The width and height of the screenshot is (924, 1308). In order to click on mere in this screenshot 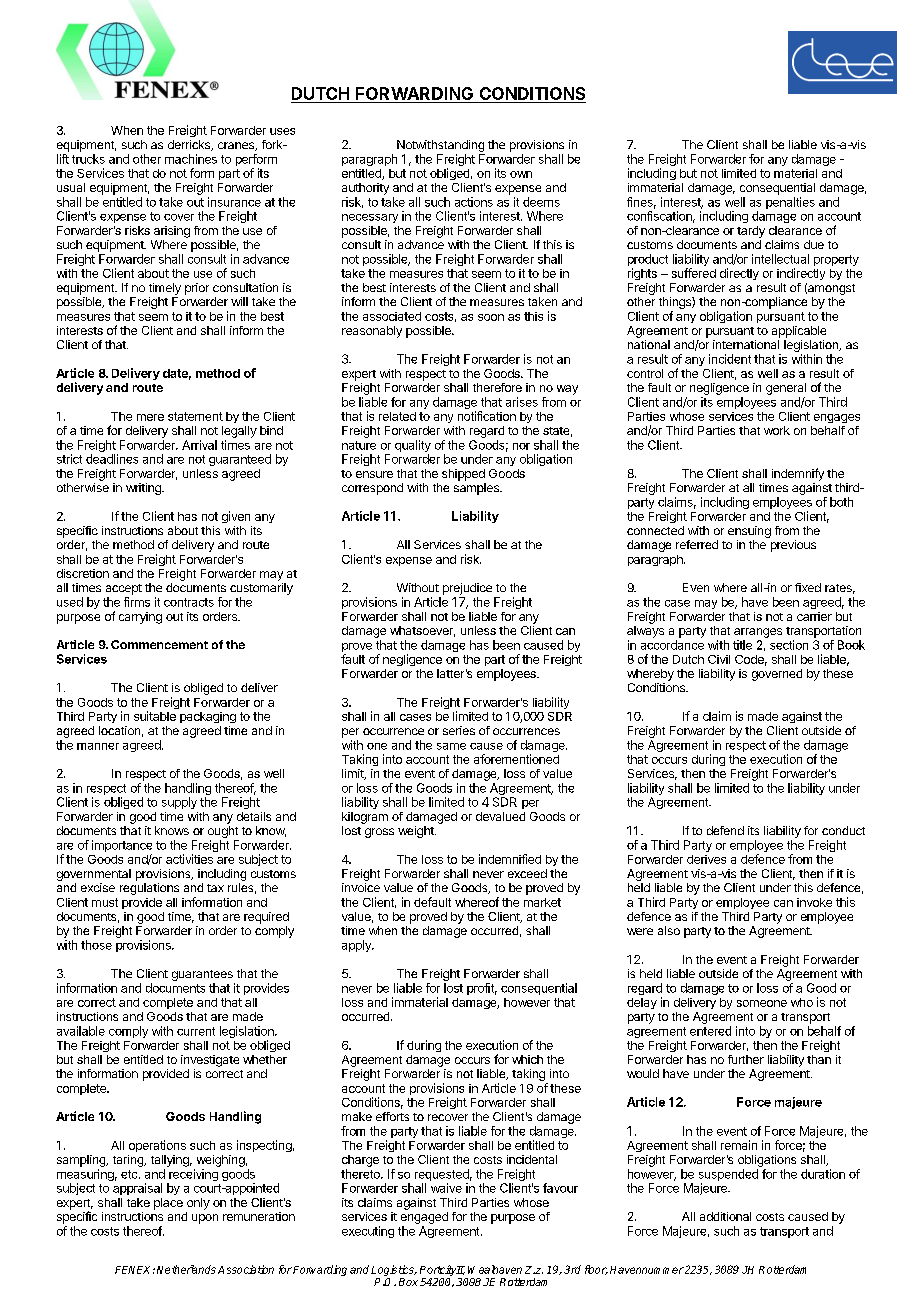, I will do `click(150, 417)`.
